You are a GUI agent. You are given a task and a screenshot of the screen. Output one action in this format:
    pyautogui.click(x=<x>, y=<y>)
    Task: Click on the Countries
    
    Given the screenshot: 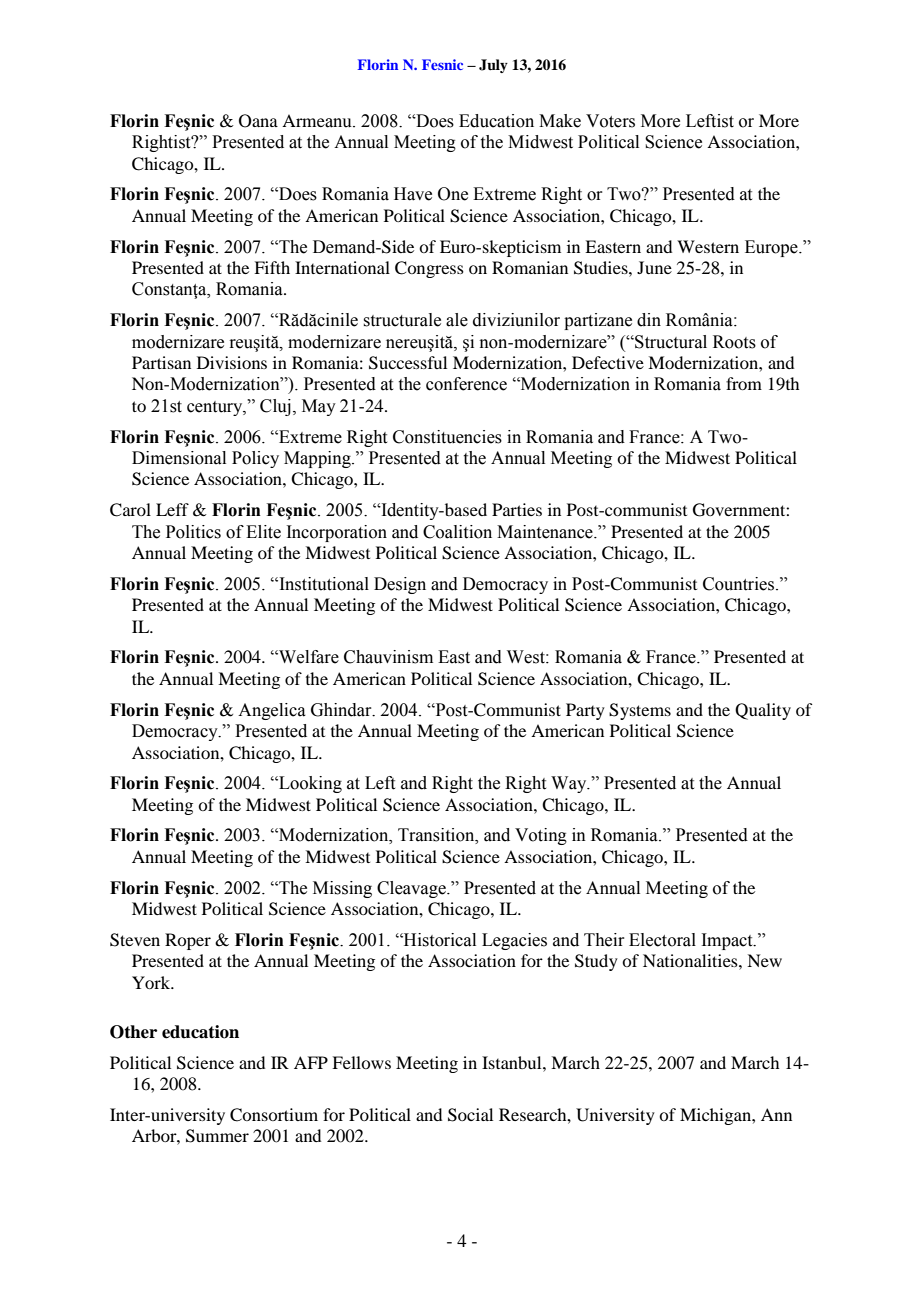 What is the action you would take?
    pyautogui.click(x=740, y=584)
